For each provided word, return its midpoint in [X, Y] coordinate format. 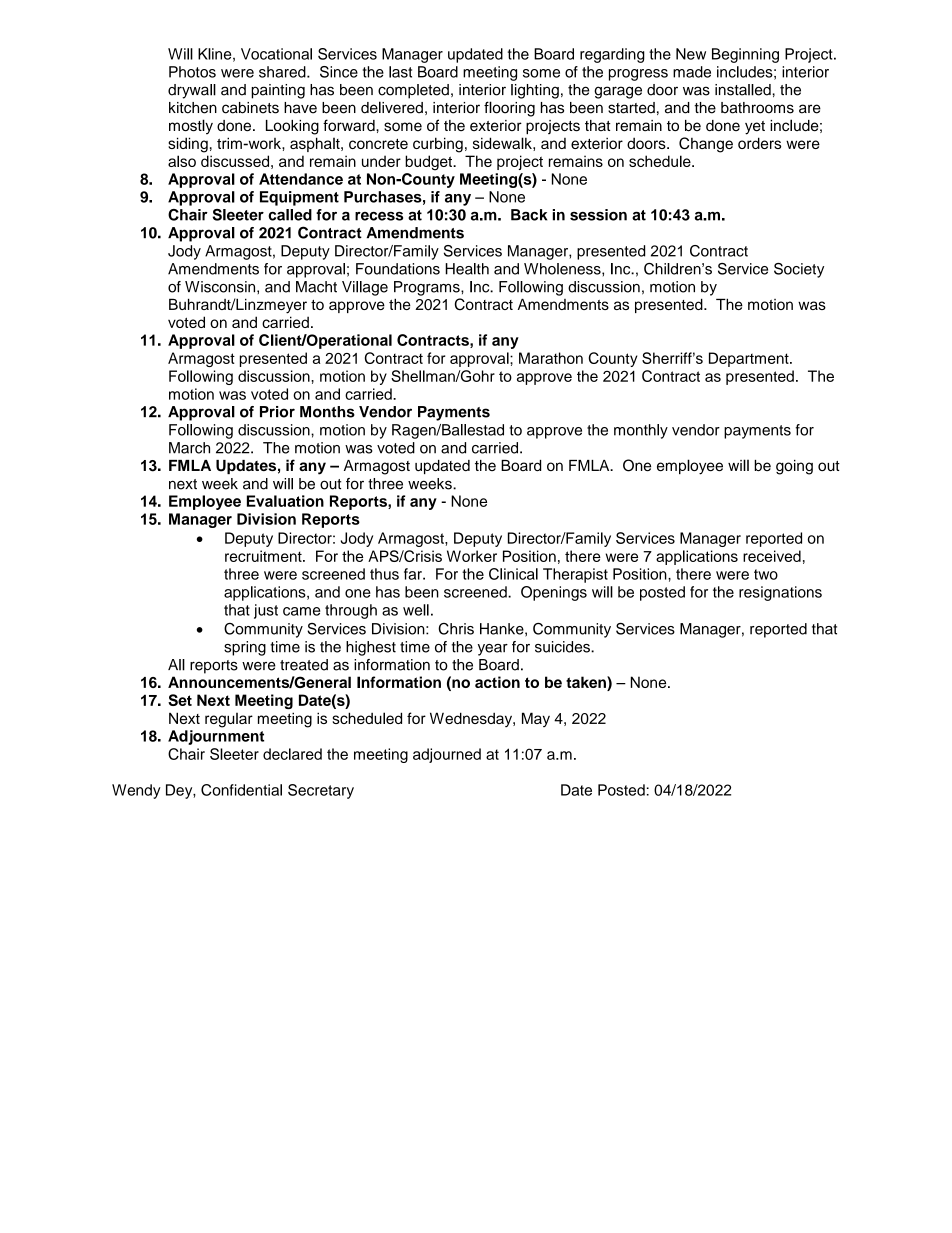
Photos [192, 72]
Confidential [241, 790]
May [536, 719]
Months [327, 412]
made [692, 72]
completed [413, 91]
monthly [641, 431]
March [189, 448]
